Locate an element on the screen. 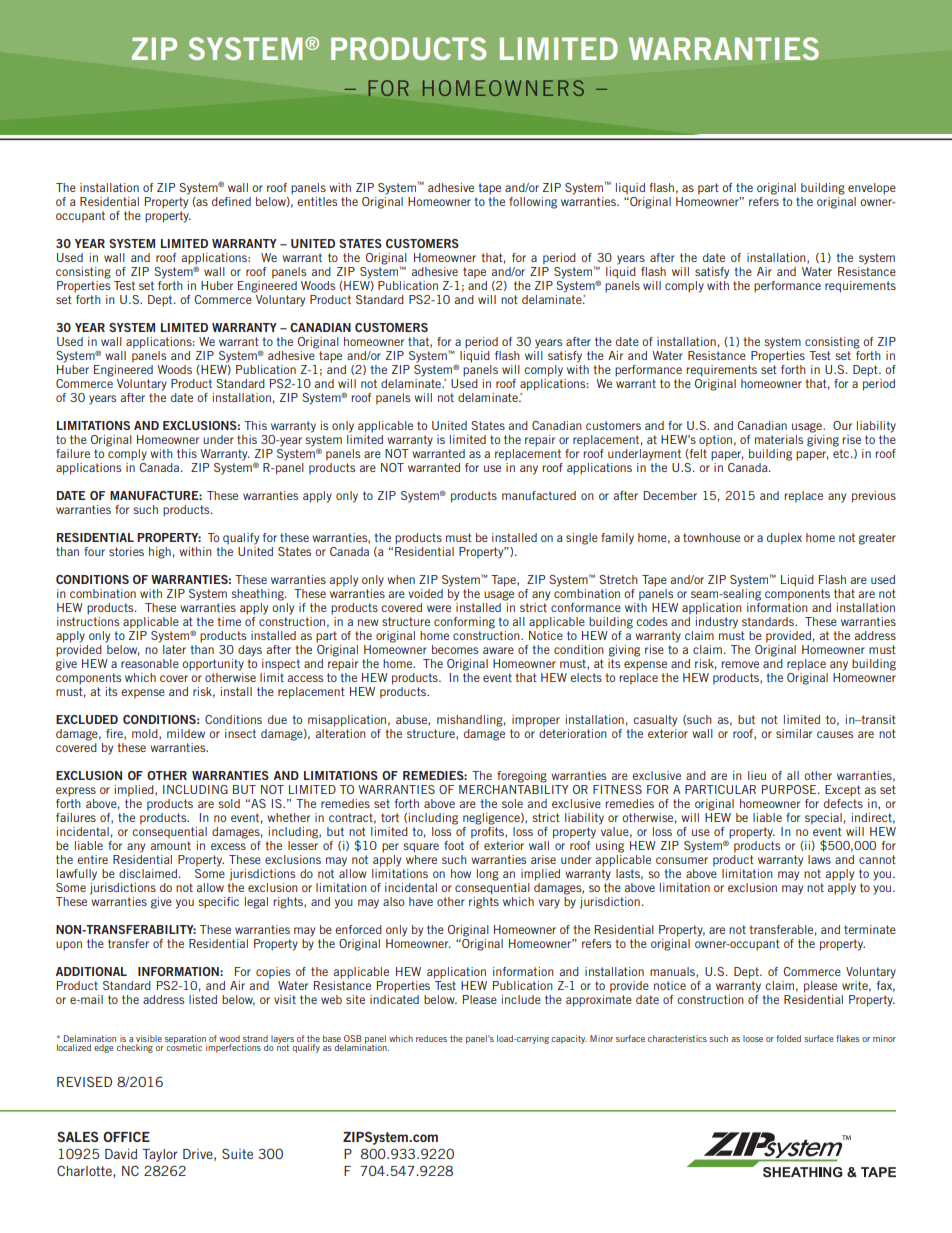  laws is located at coordinates (819, 859).
